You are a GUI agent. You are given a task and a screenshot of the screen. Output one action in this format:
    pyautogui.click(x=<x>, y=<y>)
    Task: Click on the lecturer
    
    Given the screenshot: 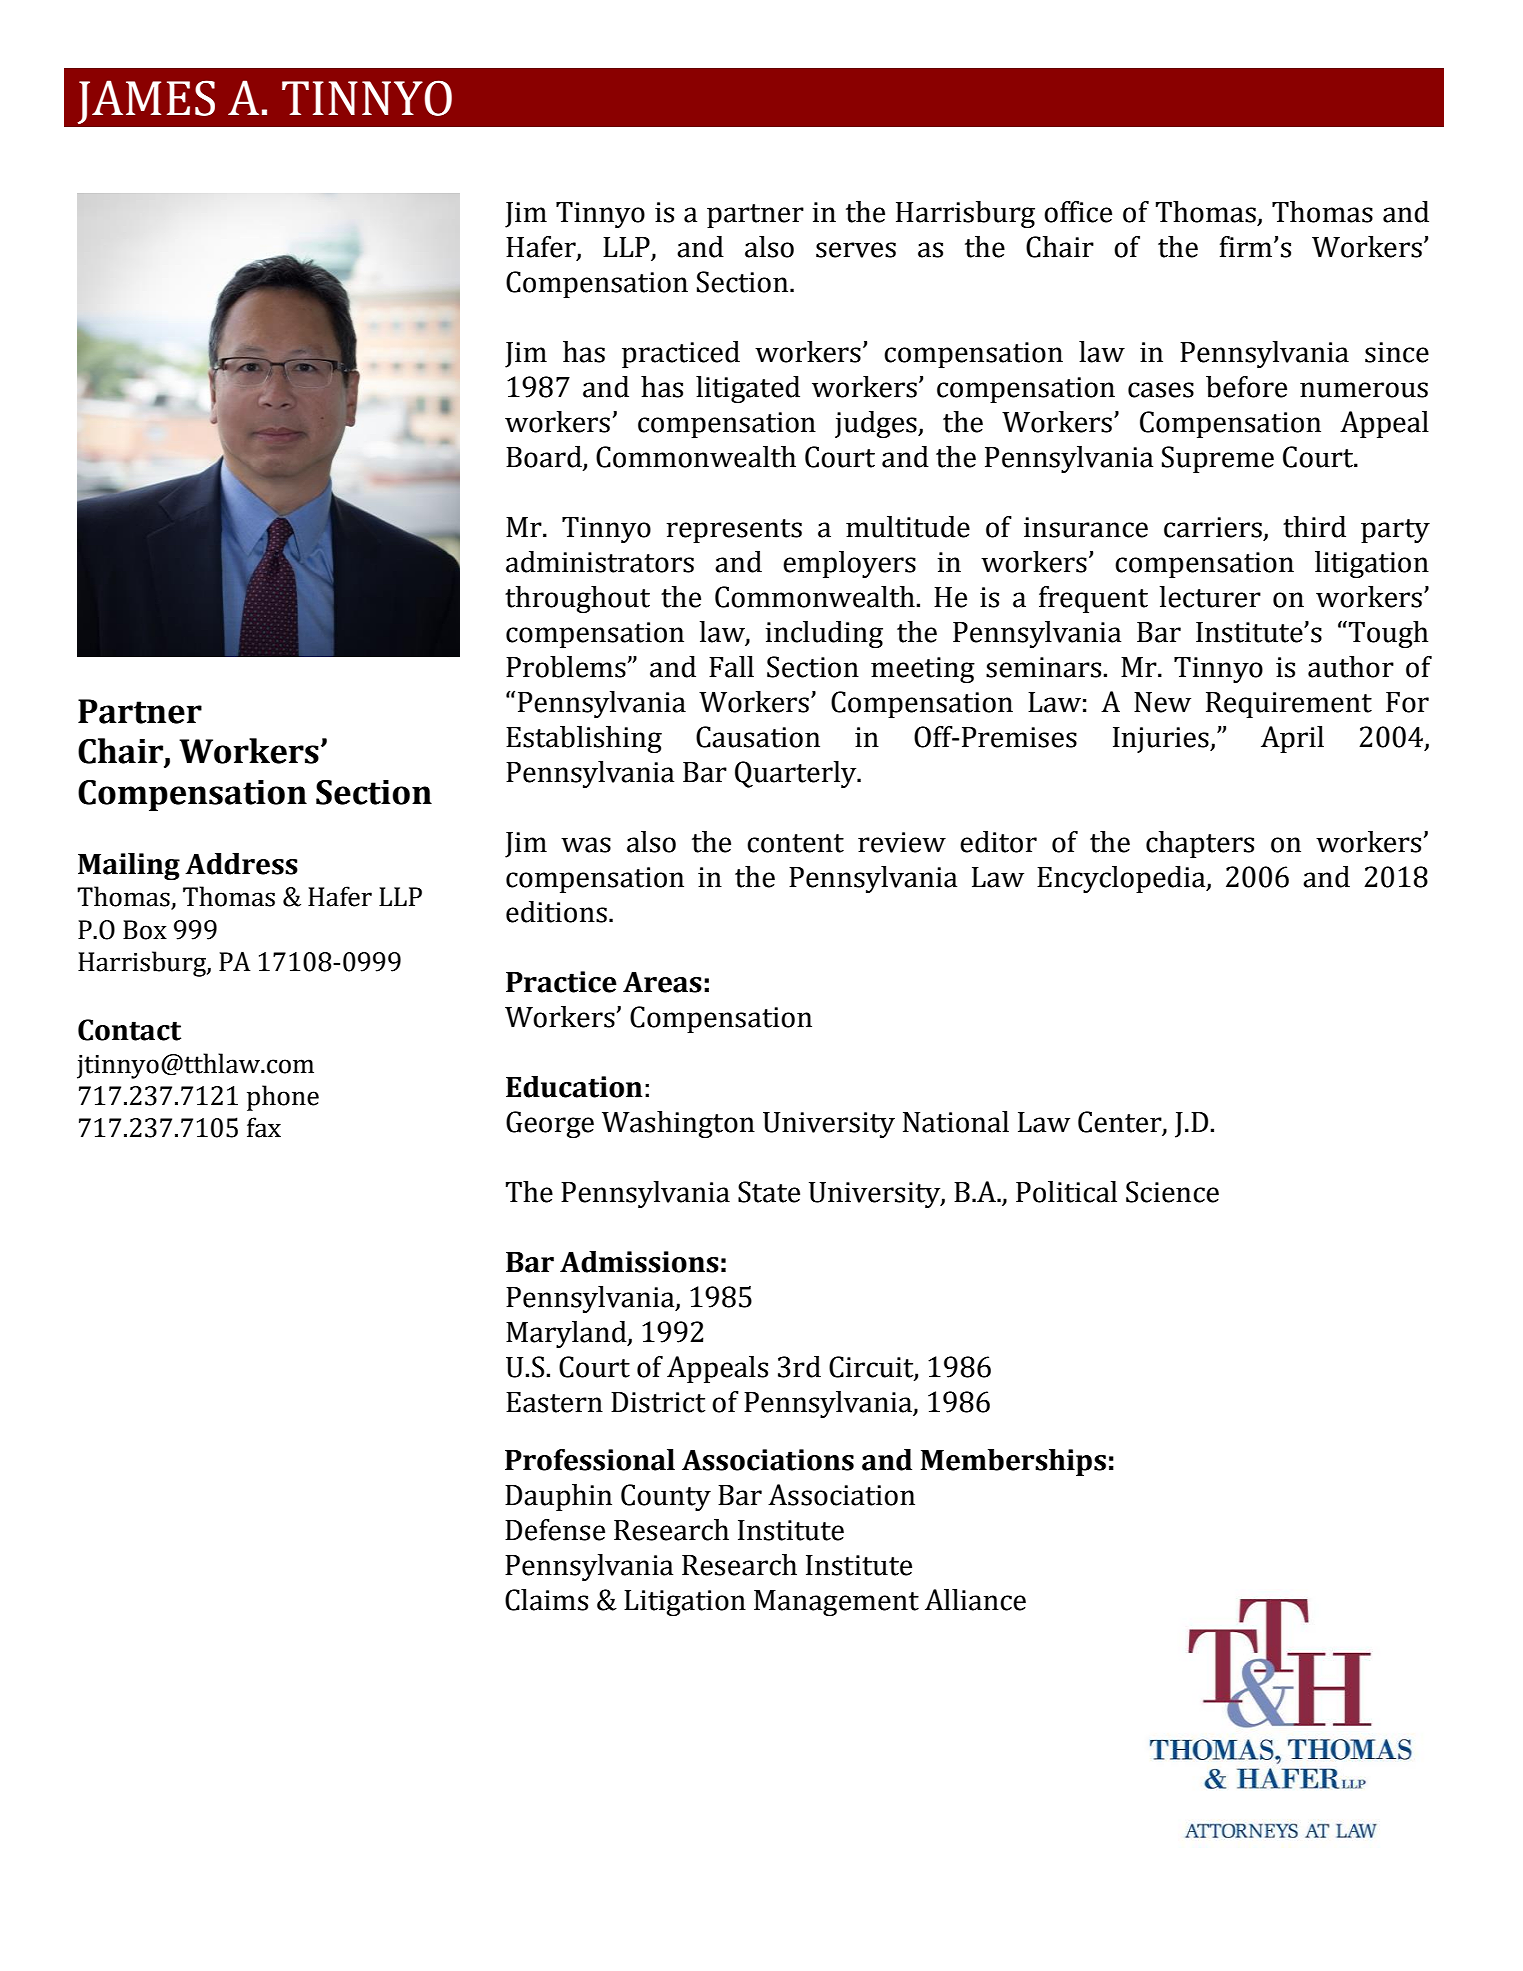 What is the action you would take?
    pyautogui.click(x=1210, y=597)
